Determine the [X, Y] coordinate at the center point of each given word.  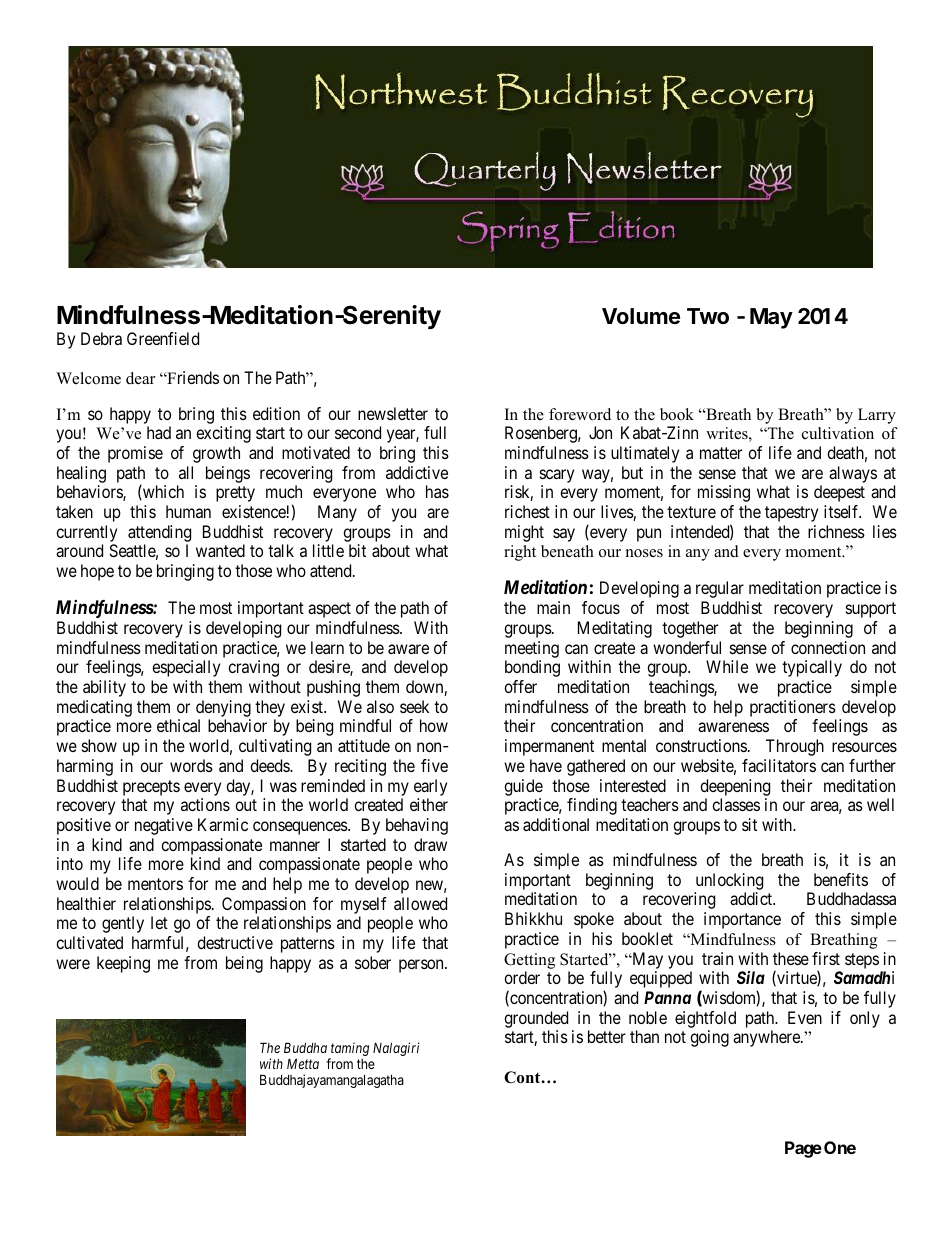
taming [350, 1049]
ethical [178, 725]
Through [795, 747]
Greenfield [163, 338]
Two [708, 316]
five [434, 765]
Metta [303, 1063]
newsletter [393, 413]
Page [803, 1149]
